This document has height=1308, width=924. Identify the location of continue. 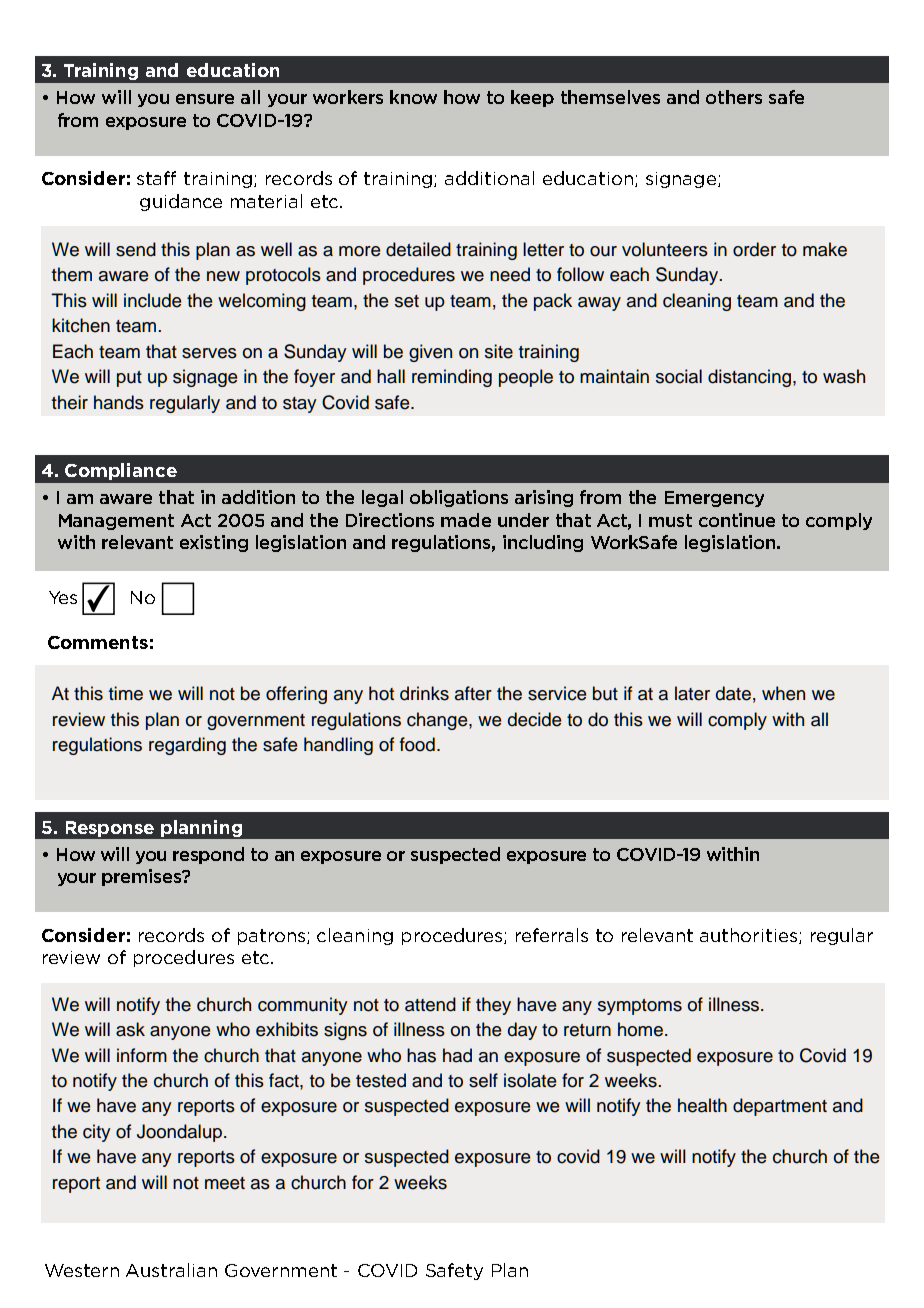
(737, 520).
